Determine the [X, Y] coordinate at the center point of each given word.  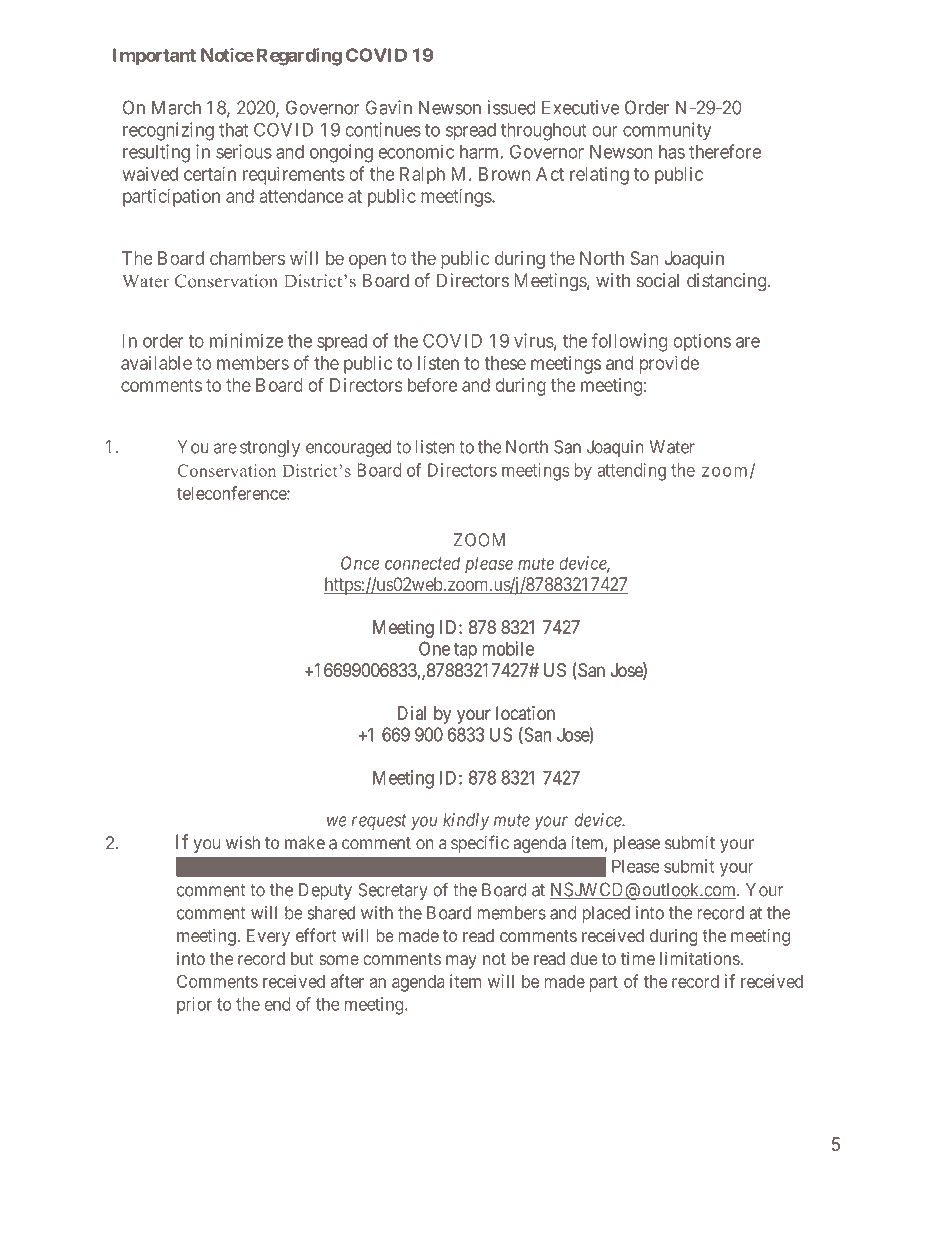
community [667, 131]
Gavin [389, 107]
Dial [411, 713]
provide [669, 365]
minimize [246, 340]
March [176, 107]
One [434, 648]
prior [194, 1005]
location [525, 713]
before [432, 384]
